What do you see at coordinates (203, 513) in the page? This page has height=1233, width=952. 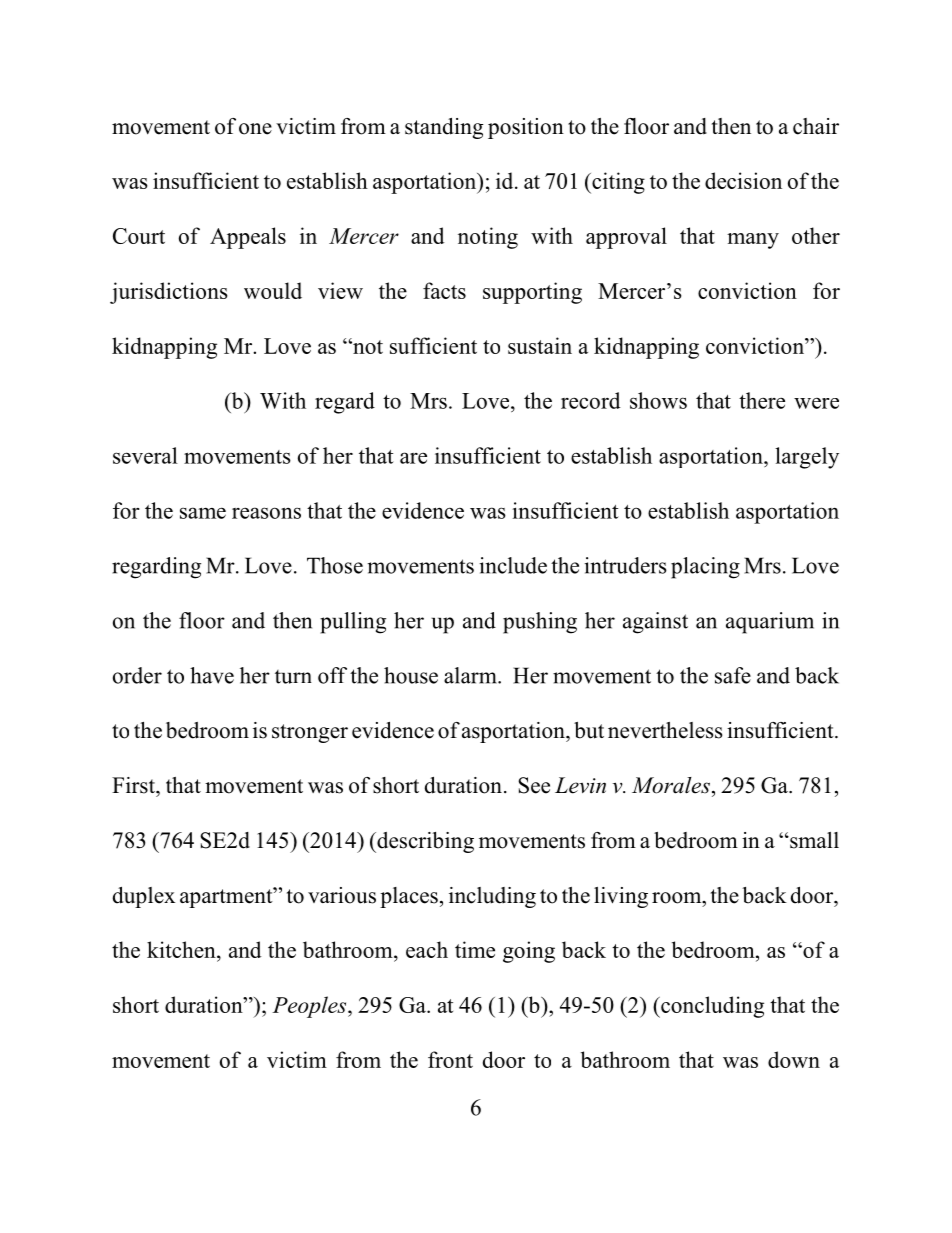 I see `same` at bounding box center [203, 513].
